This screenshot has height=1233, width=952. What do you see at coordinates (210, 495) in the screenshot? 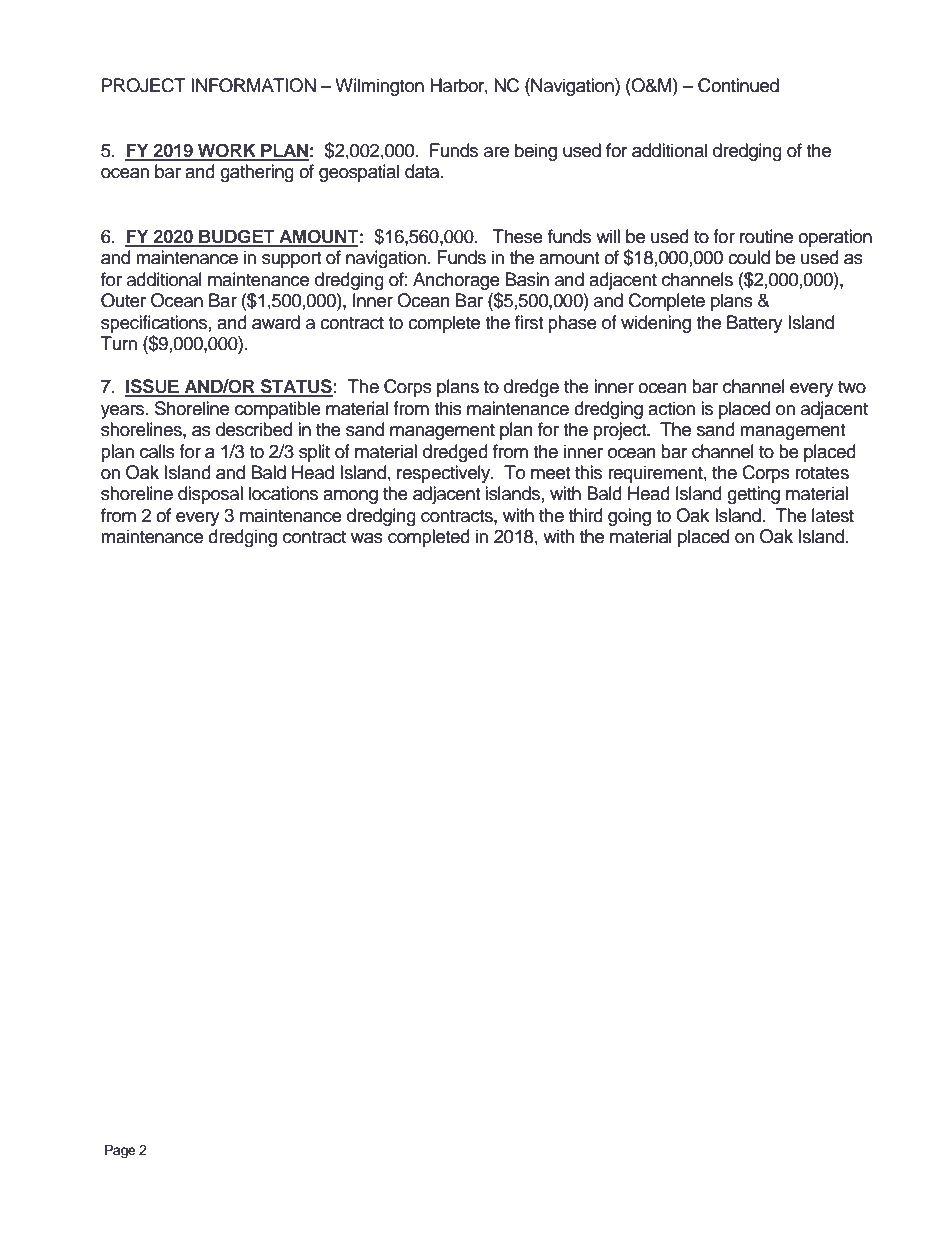
I see `disposal` at bounding box center [210, 495].
